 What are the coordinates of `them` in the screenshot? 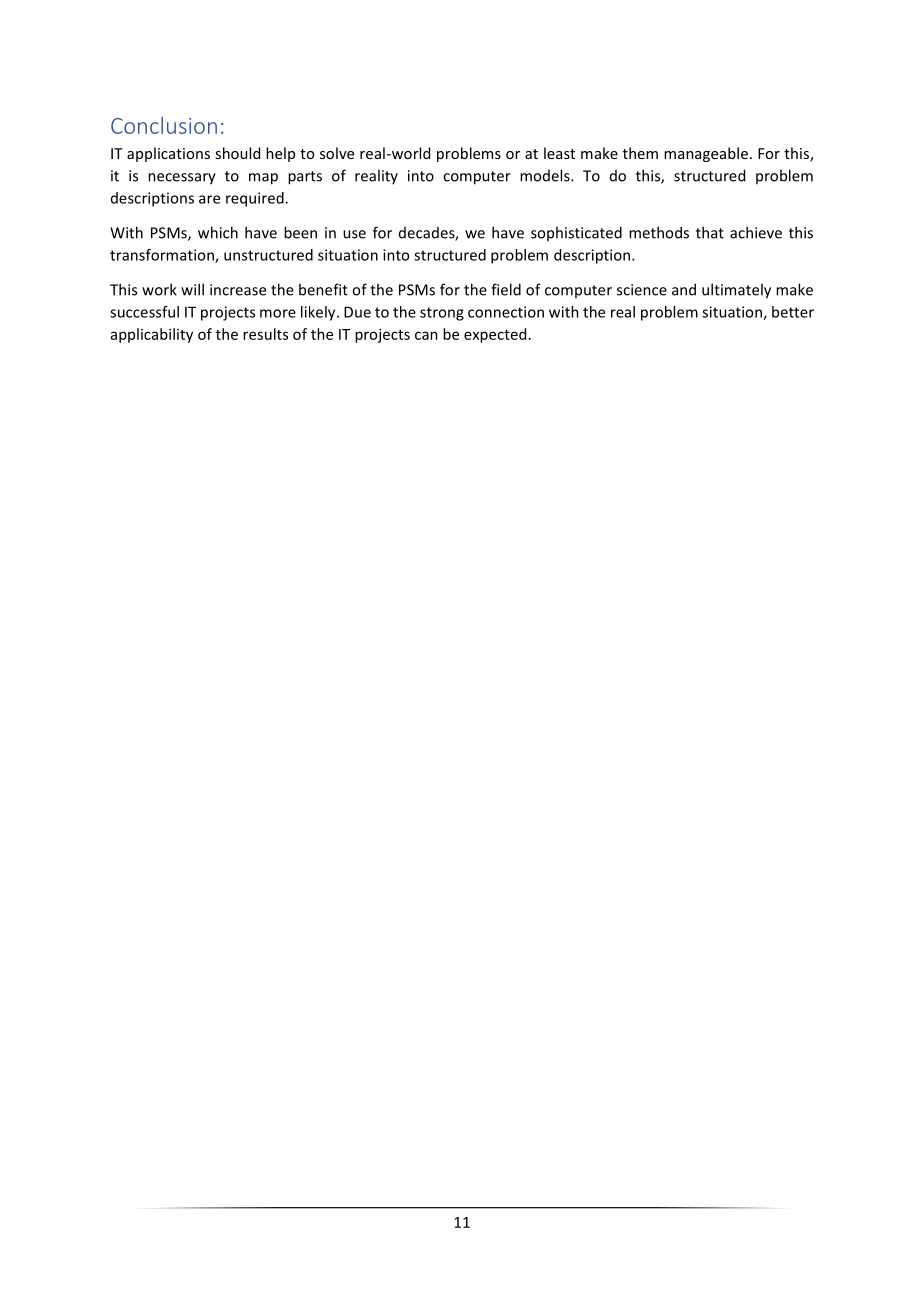 It's located at (640, 153).
